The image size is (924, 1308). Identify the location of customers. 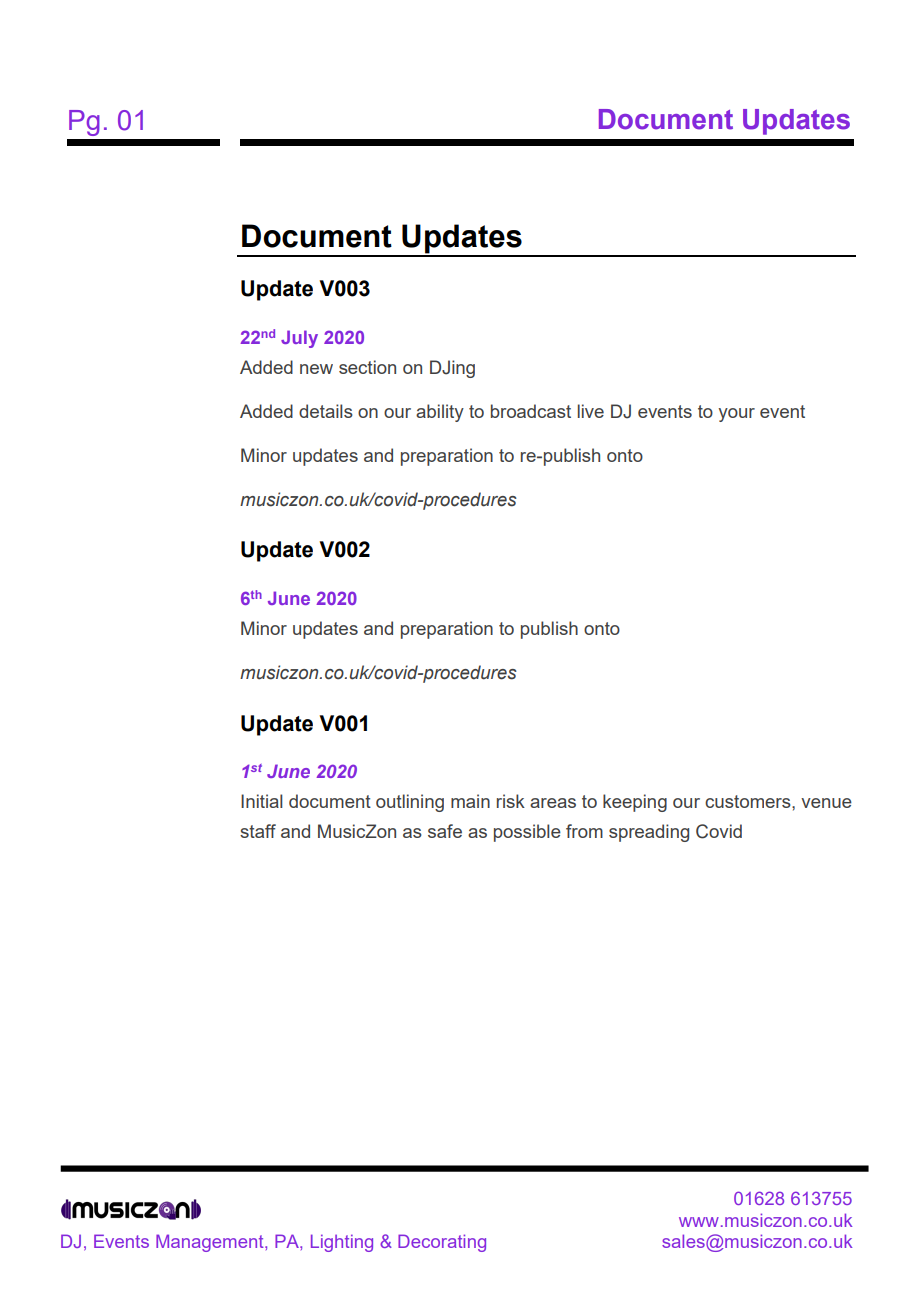
(749, 801).
